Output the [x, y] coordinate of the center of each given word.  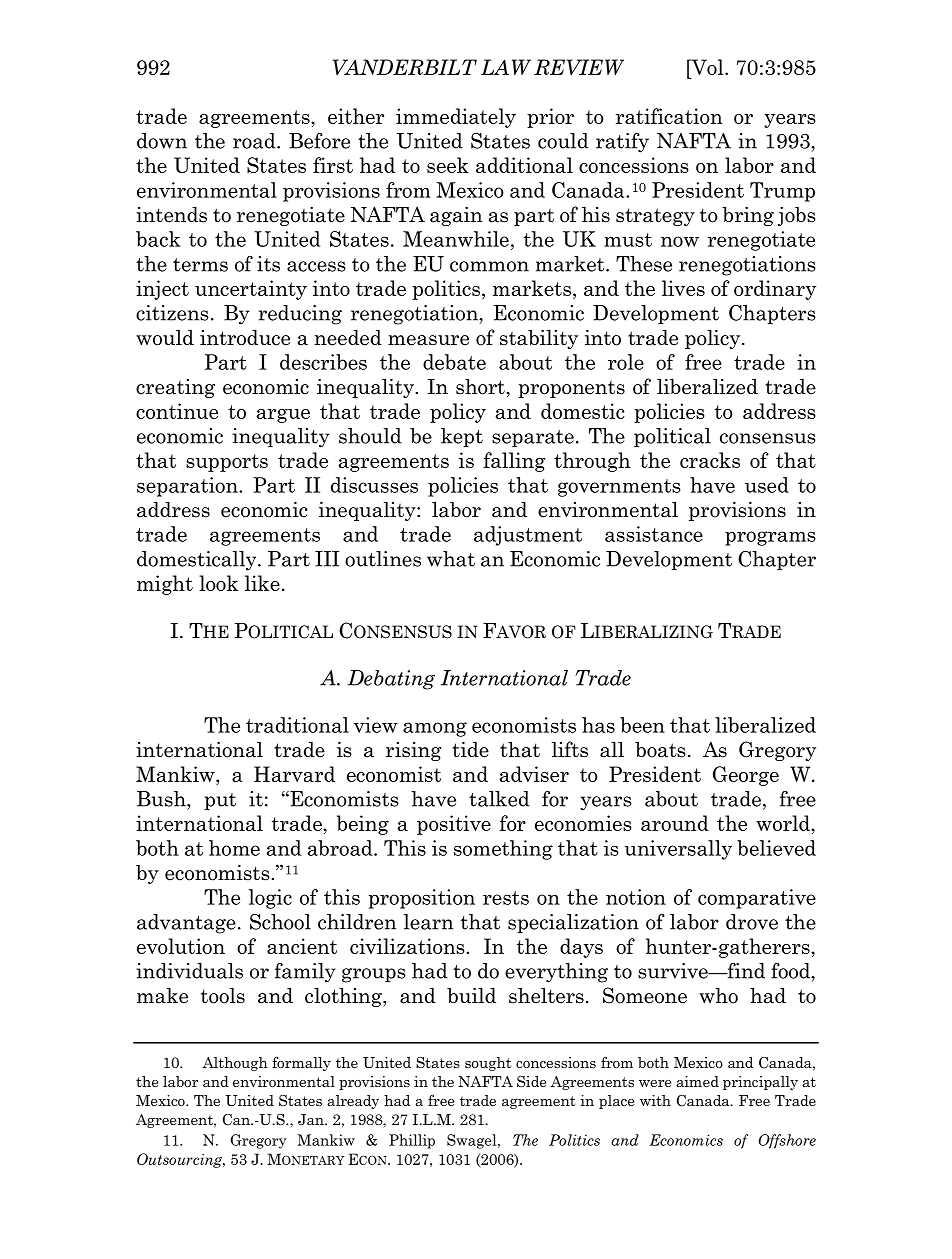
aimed [697, 1081]
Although [235, 1064]
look [218, 583]
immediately [456, 118]
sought [488, 1064]
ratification [669, 116]
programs [770, 538]
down [162, 141]
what [451, 559]
